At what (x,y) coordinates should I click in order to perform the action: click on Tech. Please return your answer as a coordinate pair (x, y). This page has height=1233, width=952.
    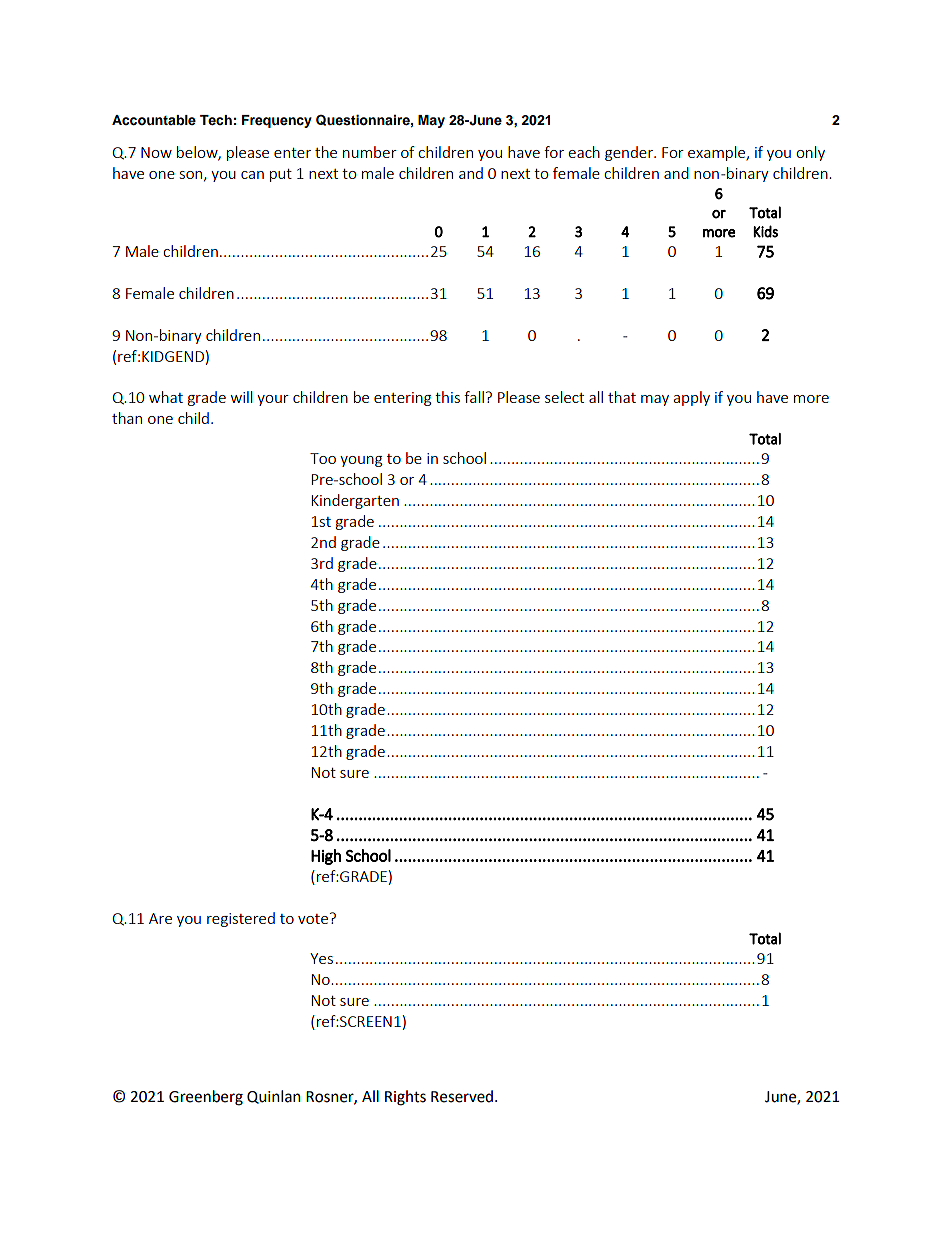
    Looking at the image, I should click on (216, 120).
